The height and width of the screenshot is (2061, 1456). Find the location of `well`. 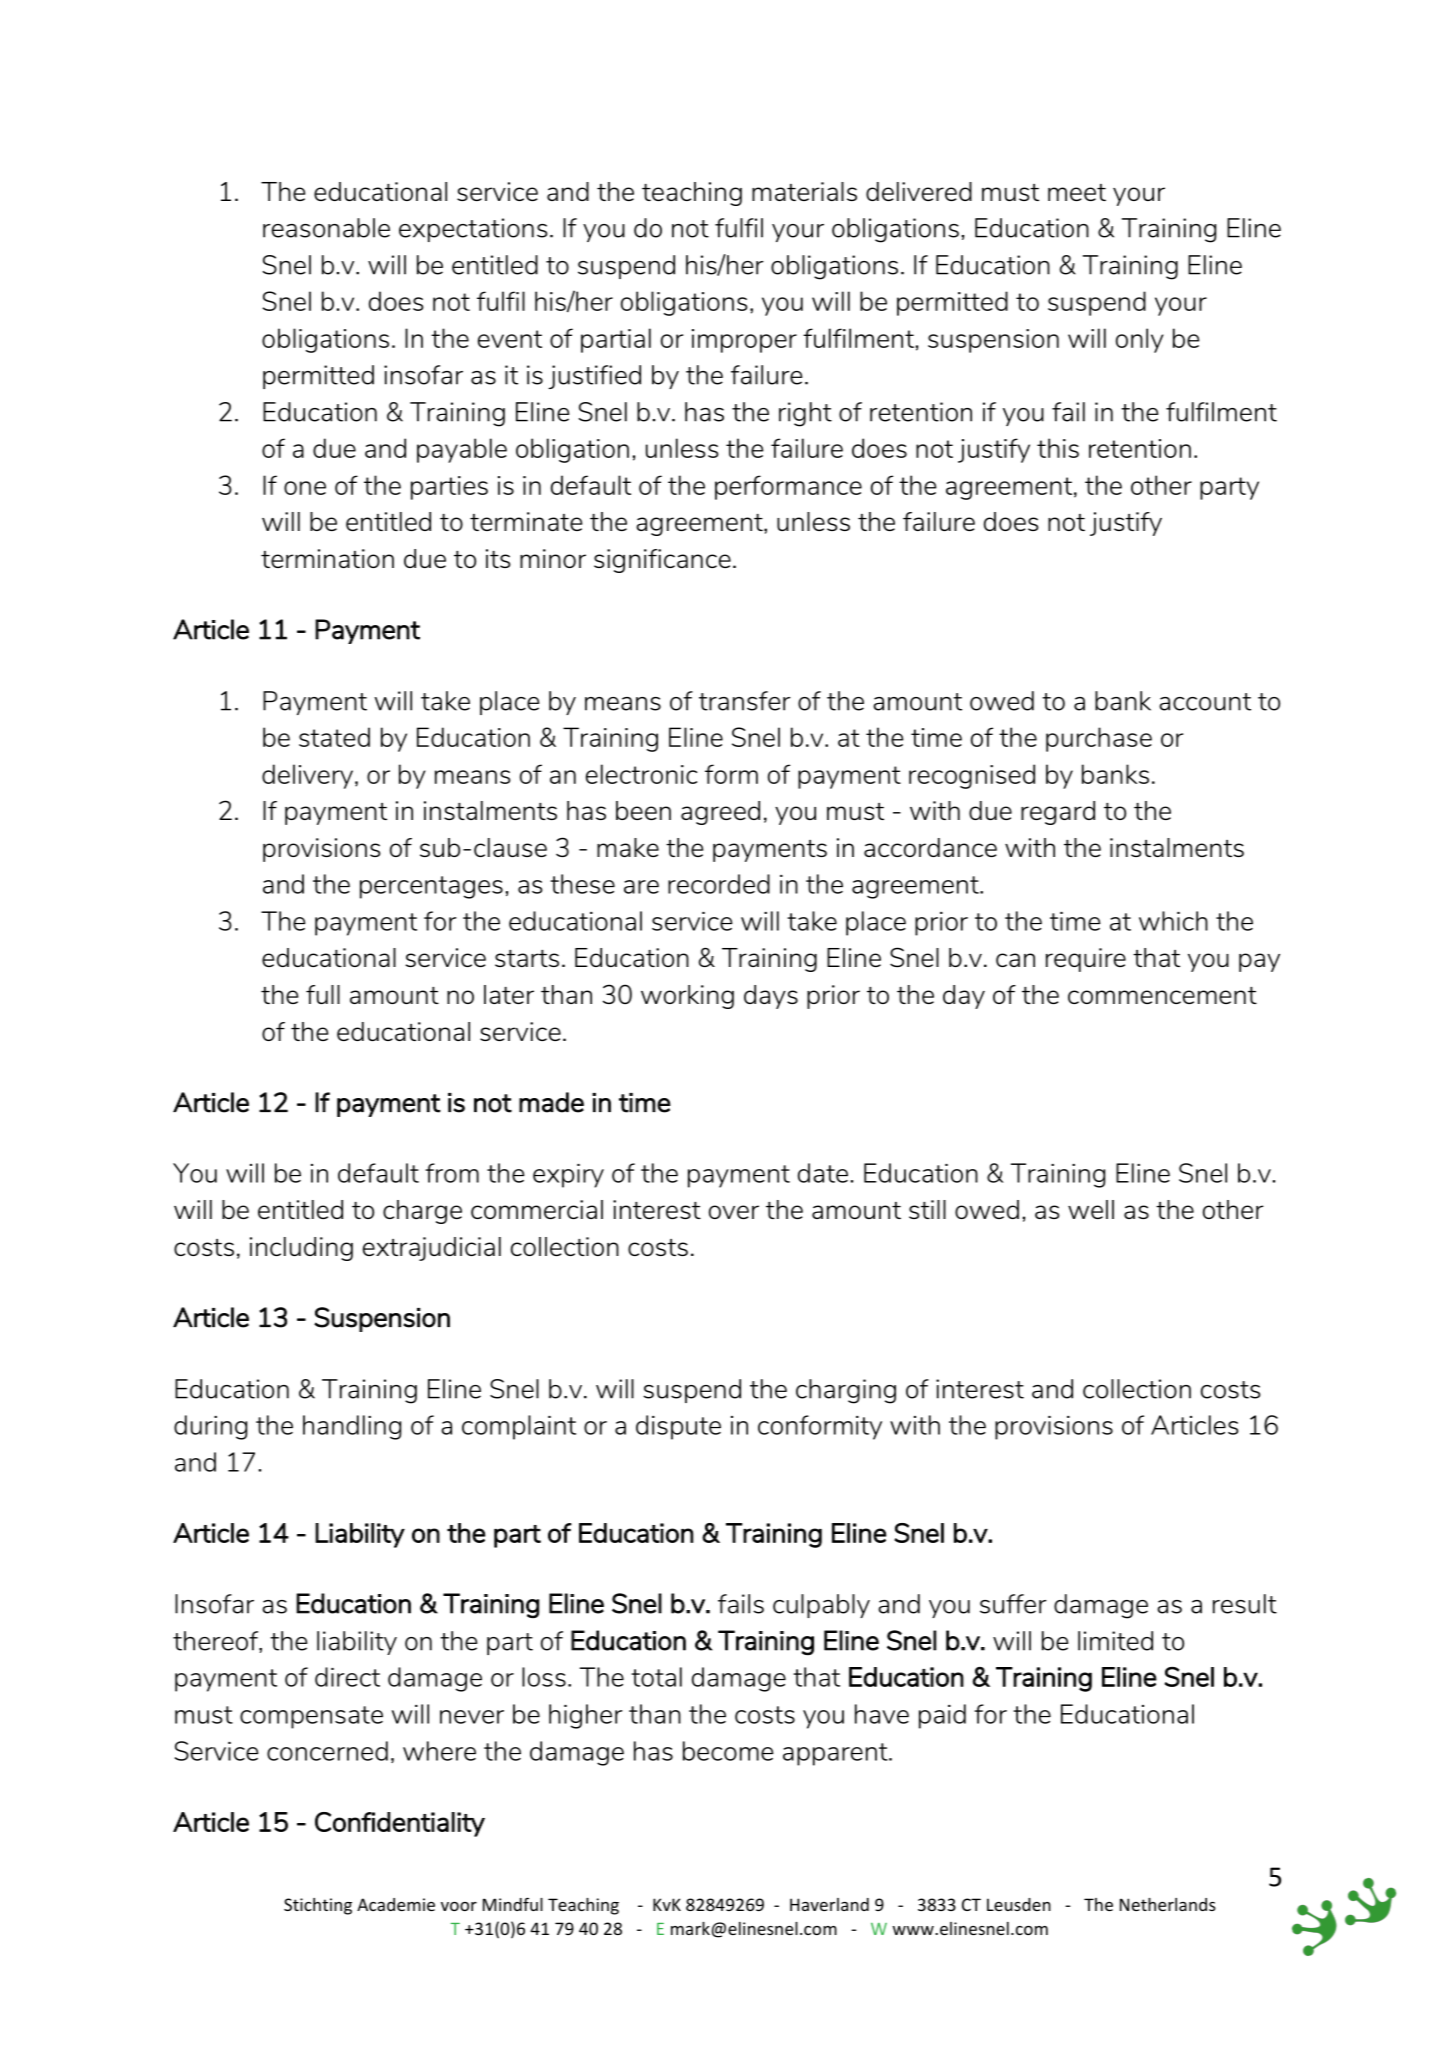

well is located at coordinates (1091, 1209).
